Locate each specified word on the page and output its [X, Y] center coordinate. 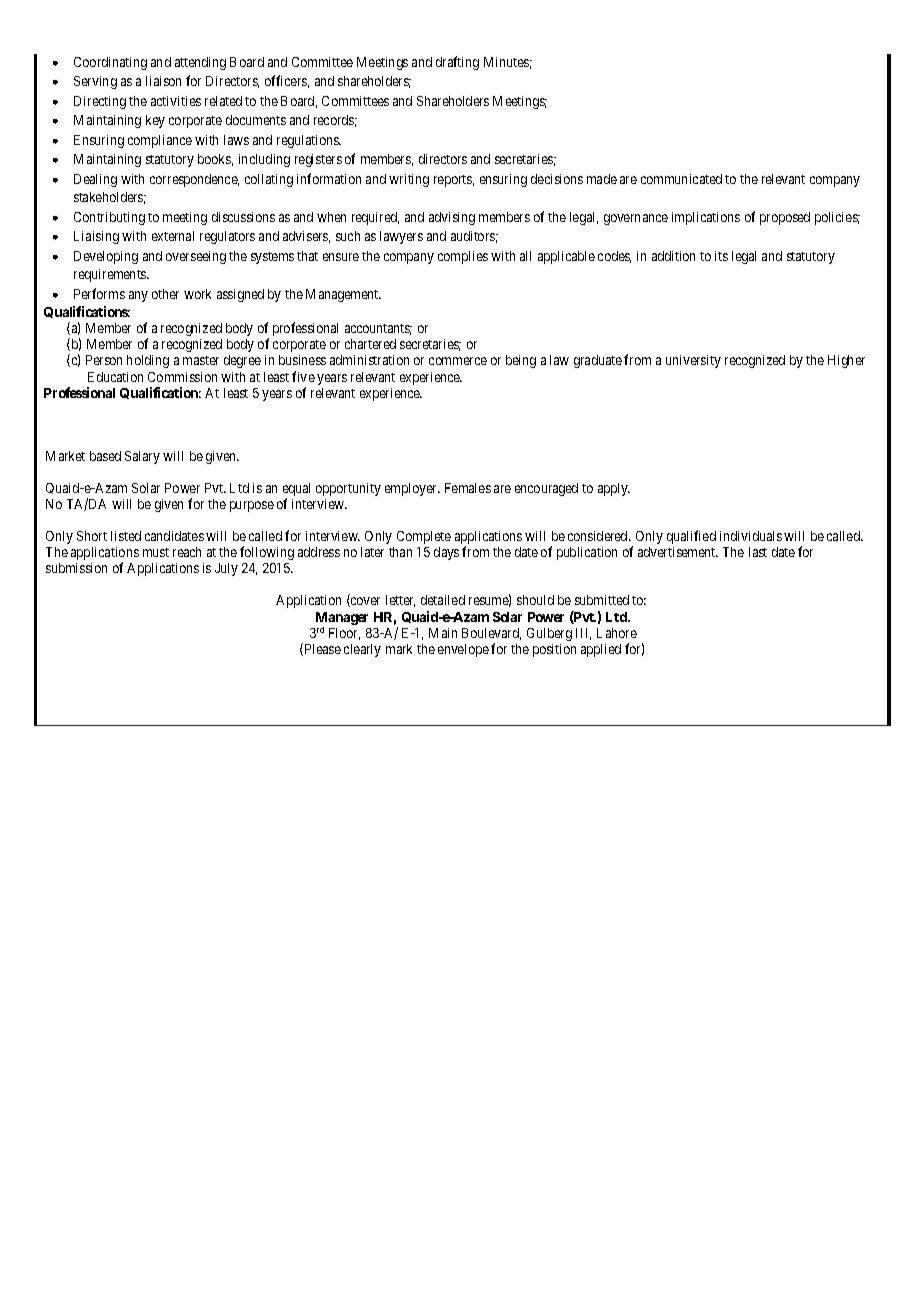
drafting [457, 63]
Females [468, 488]
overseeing [196, 257]
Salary [142, 457]
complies [463, 257]
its [721, 256]
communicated [681, 179]
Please [321, 649]
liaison [163, 81]
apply [614, 489]
